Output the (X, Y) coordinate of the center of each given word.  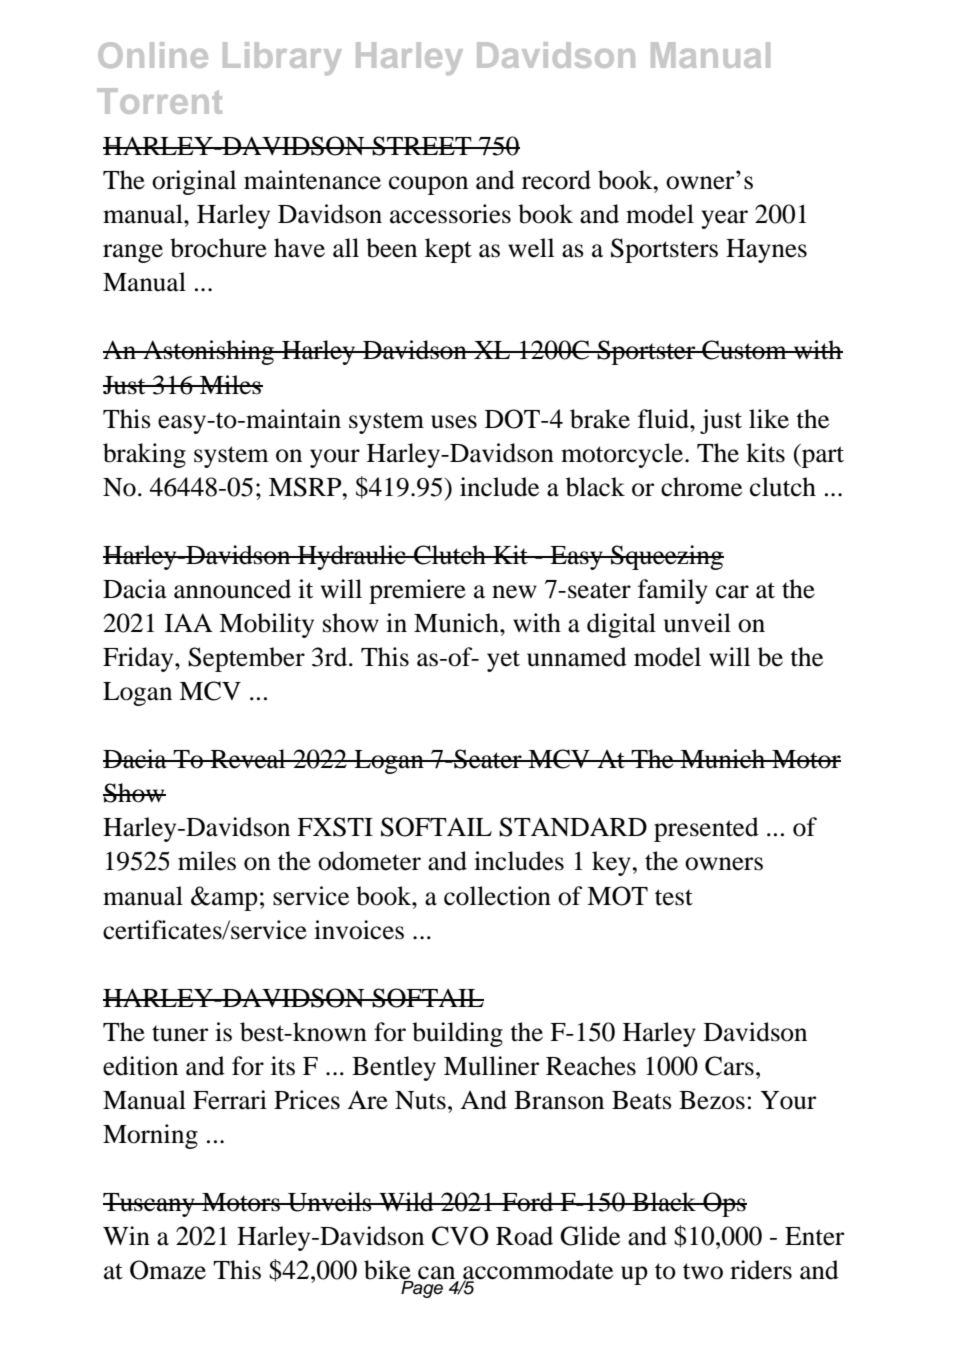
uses (454, 422)
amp (234, 901)
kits (765, 453)
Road (524, 1236)
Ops (724, 1204)
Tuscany (150, 1205)
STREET (422, 146)
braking (144, 455)
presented (706, 829)
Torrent (159, 101)
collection (497, 896)
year (724, 219)
